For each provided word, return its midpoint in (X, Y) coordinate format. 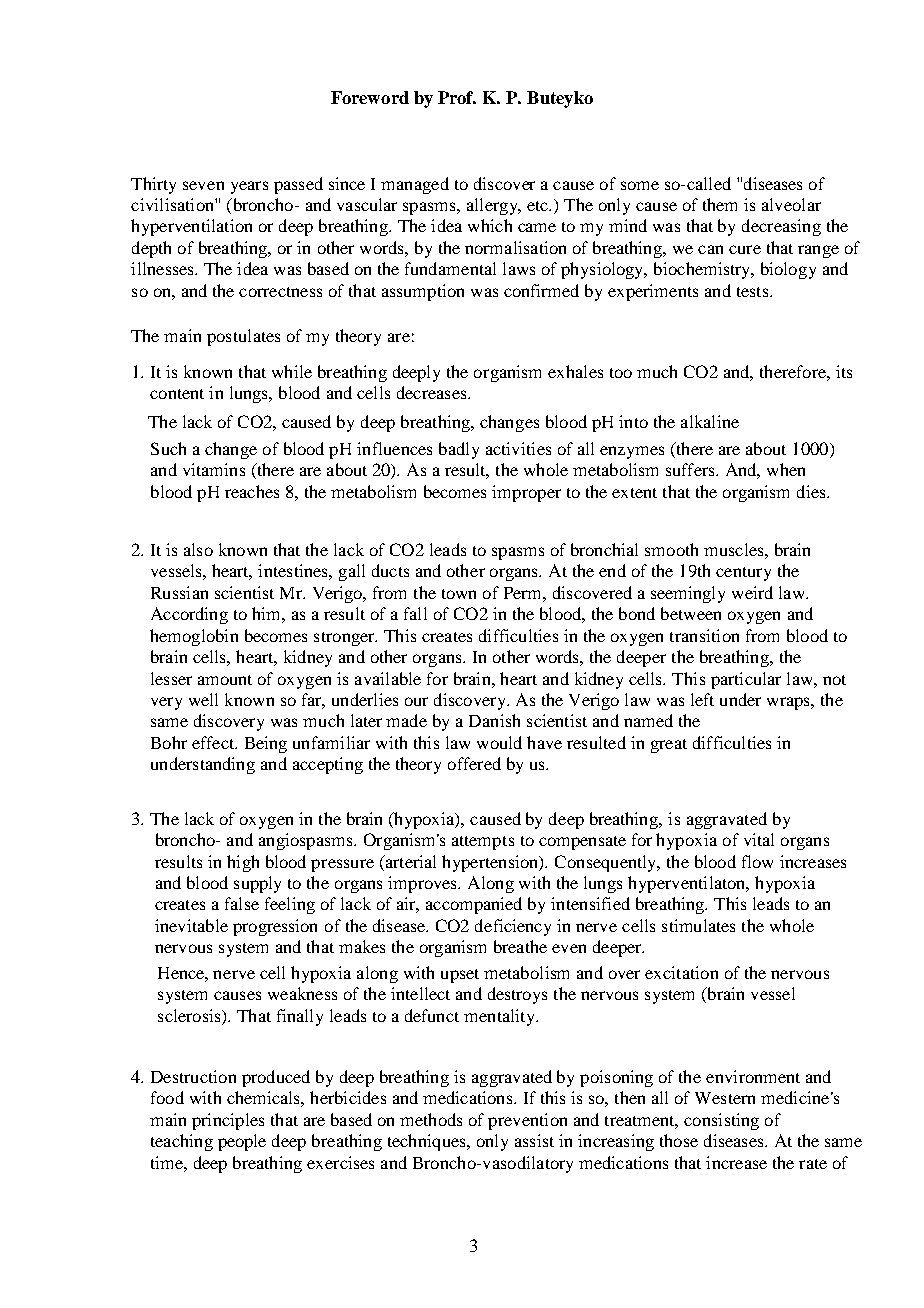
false (242, 903)
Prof (457, 97)
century (743, 574)
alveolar (791, 204)
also (198, 549)
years (249, 187)
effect (214, 742)
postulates (243, 337)
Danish (494, 720)
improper (526, 493)
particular (746, 680)
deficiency (513, 927)
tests (754, 292)
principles (228, 1121)
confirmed (541, 290)
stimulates (698, 925)
